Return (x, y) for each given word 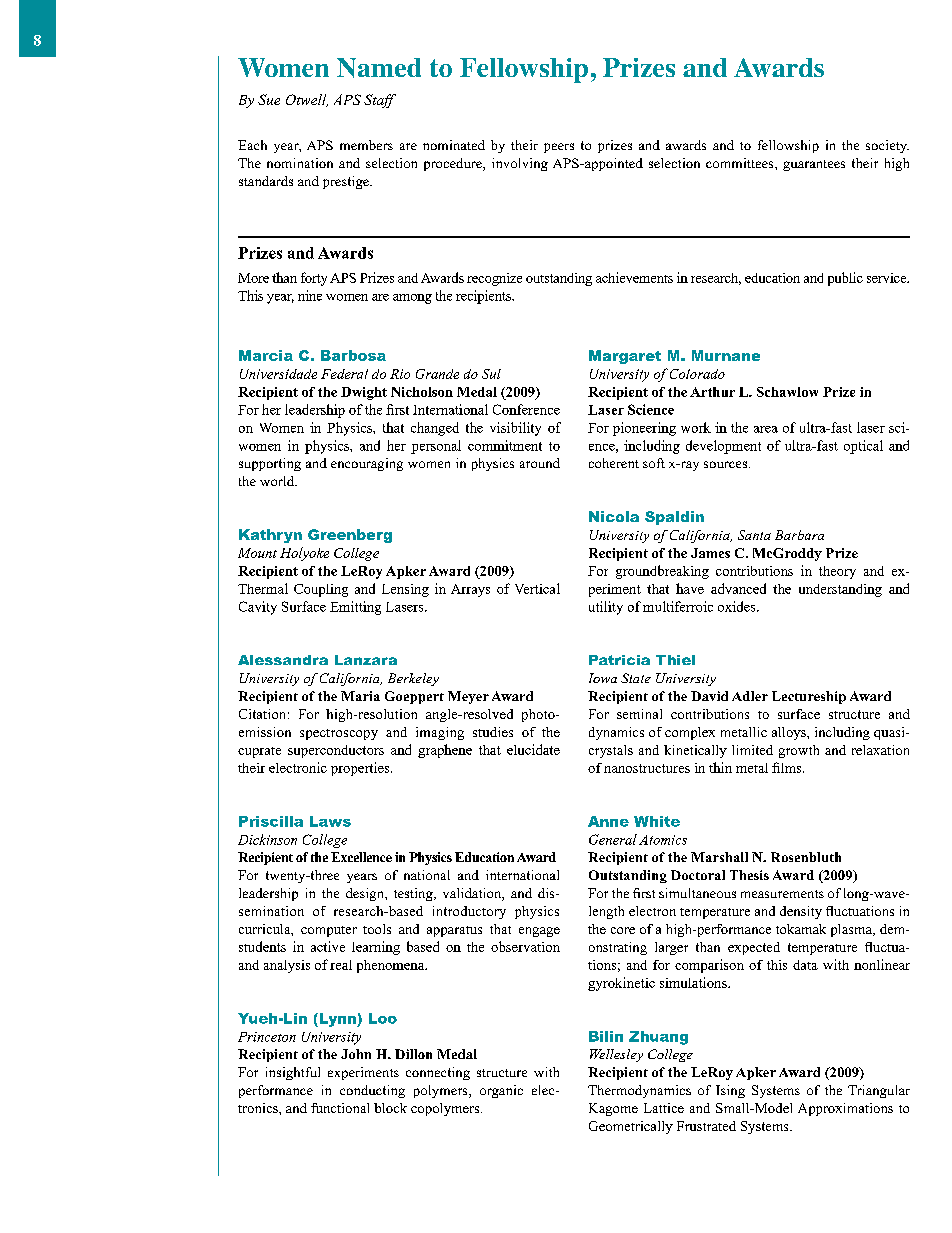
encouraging (367, 464)
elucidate (533, 749)
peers (559, 148)
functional (340, 1108)
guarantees (814, 165)
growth (799, 751)
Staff (380, 101)
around (540, 463)
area (766, 429)
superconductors (336, 751)
